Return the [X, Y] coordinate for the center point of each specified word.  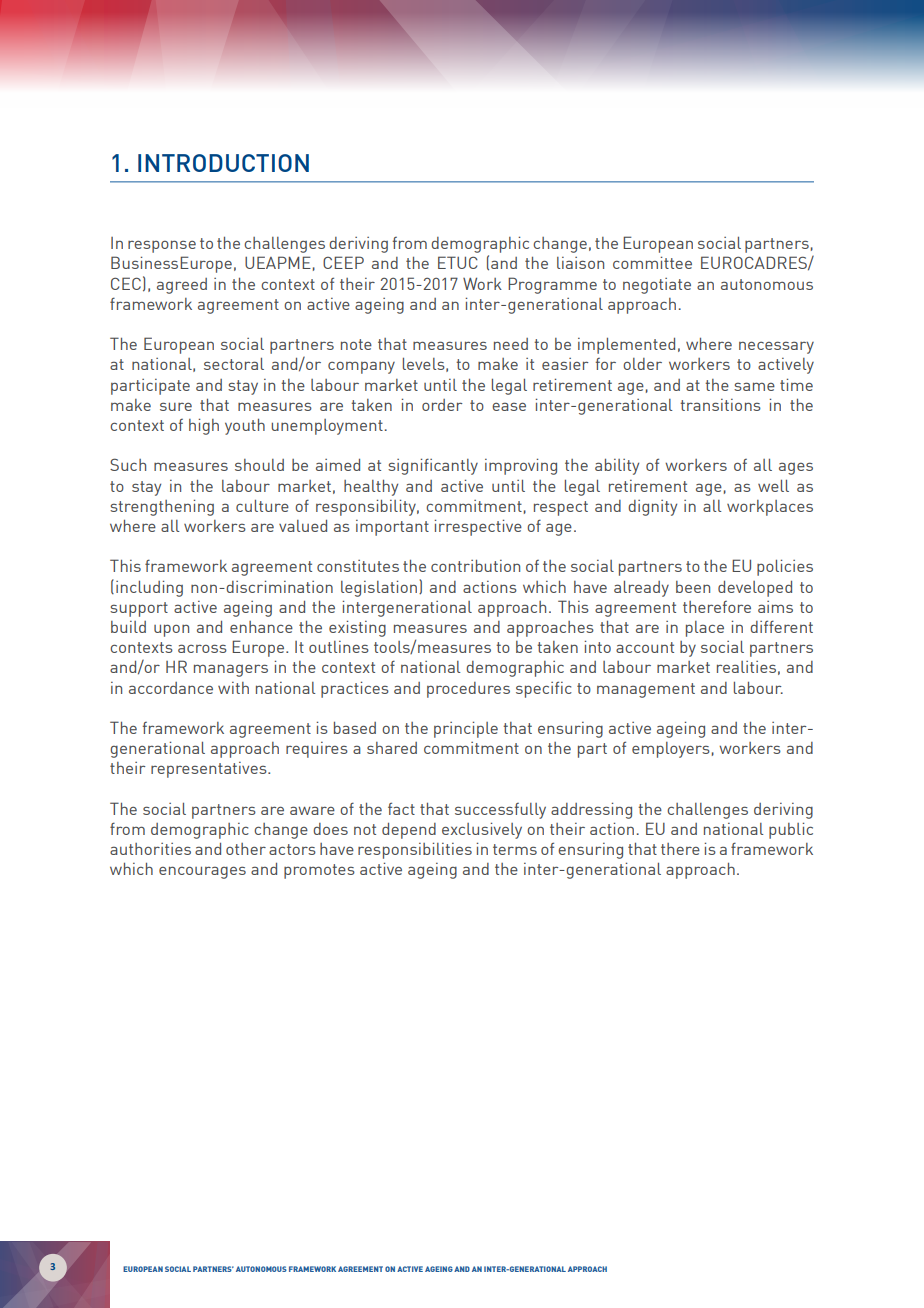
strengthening [162, 507]
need [511, 344]
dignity [652, 508]
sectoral [234, 364]
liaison [580, 263]
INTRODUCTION [223, 163]
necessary [776, 347]
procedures [468, 690]
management [646, 690]
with [233, 688]
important [392, 528]
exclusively [482, 830]
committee [652, 262]
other [246, 849]
